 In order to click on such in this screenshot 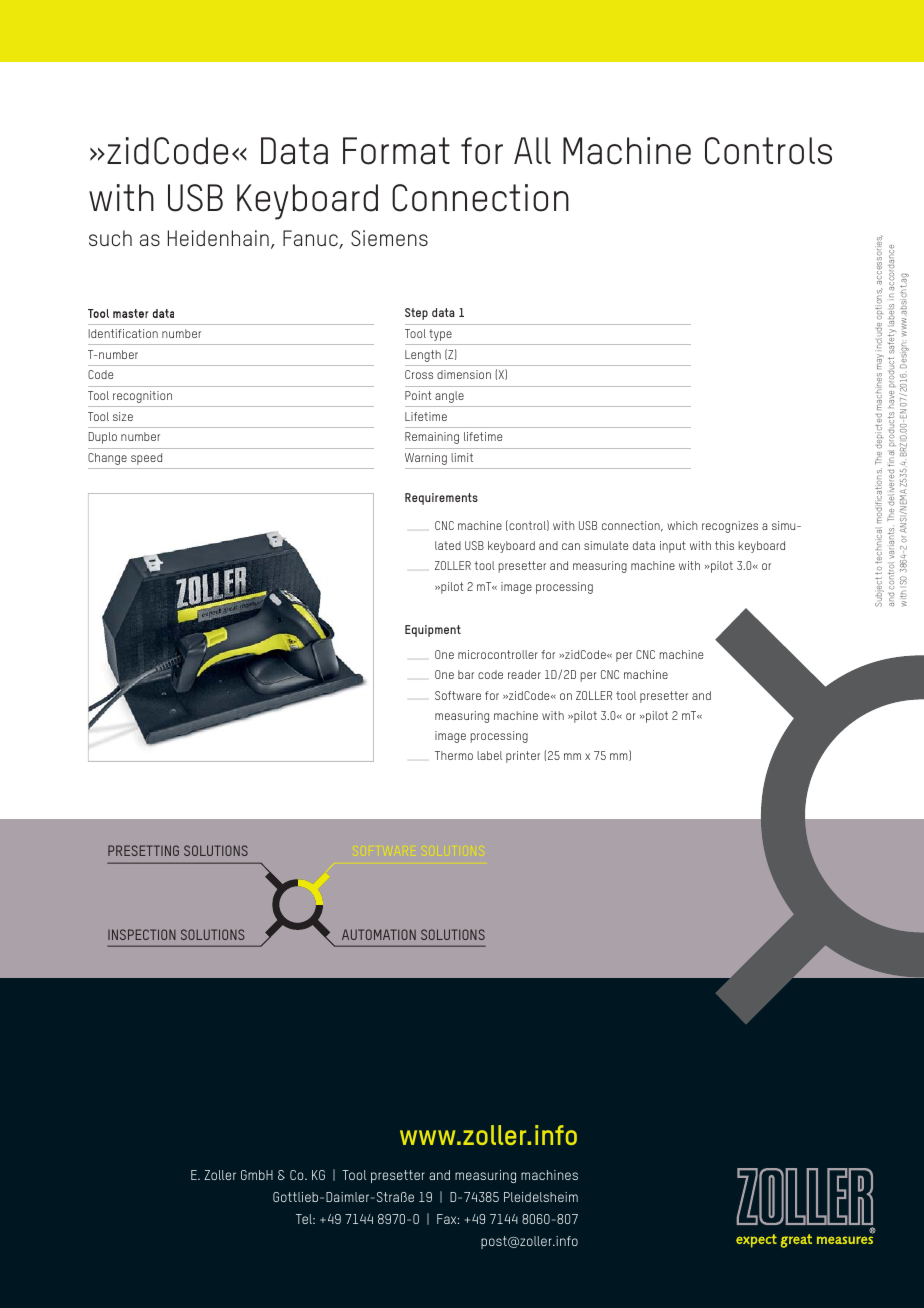, I will do `click(110, 238)`.
